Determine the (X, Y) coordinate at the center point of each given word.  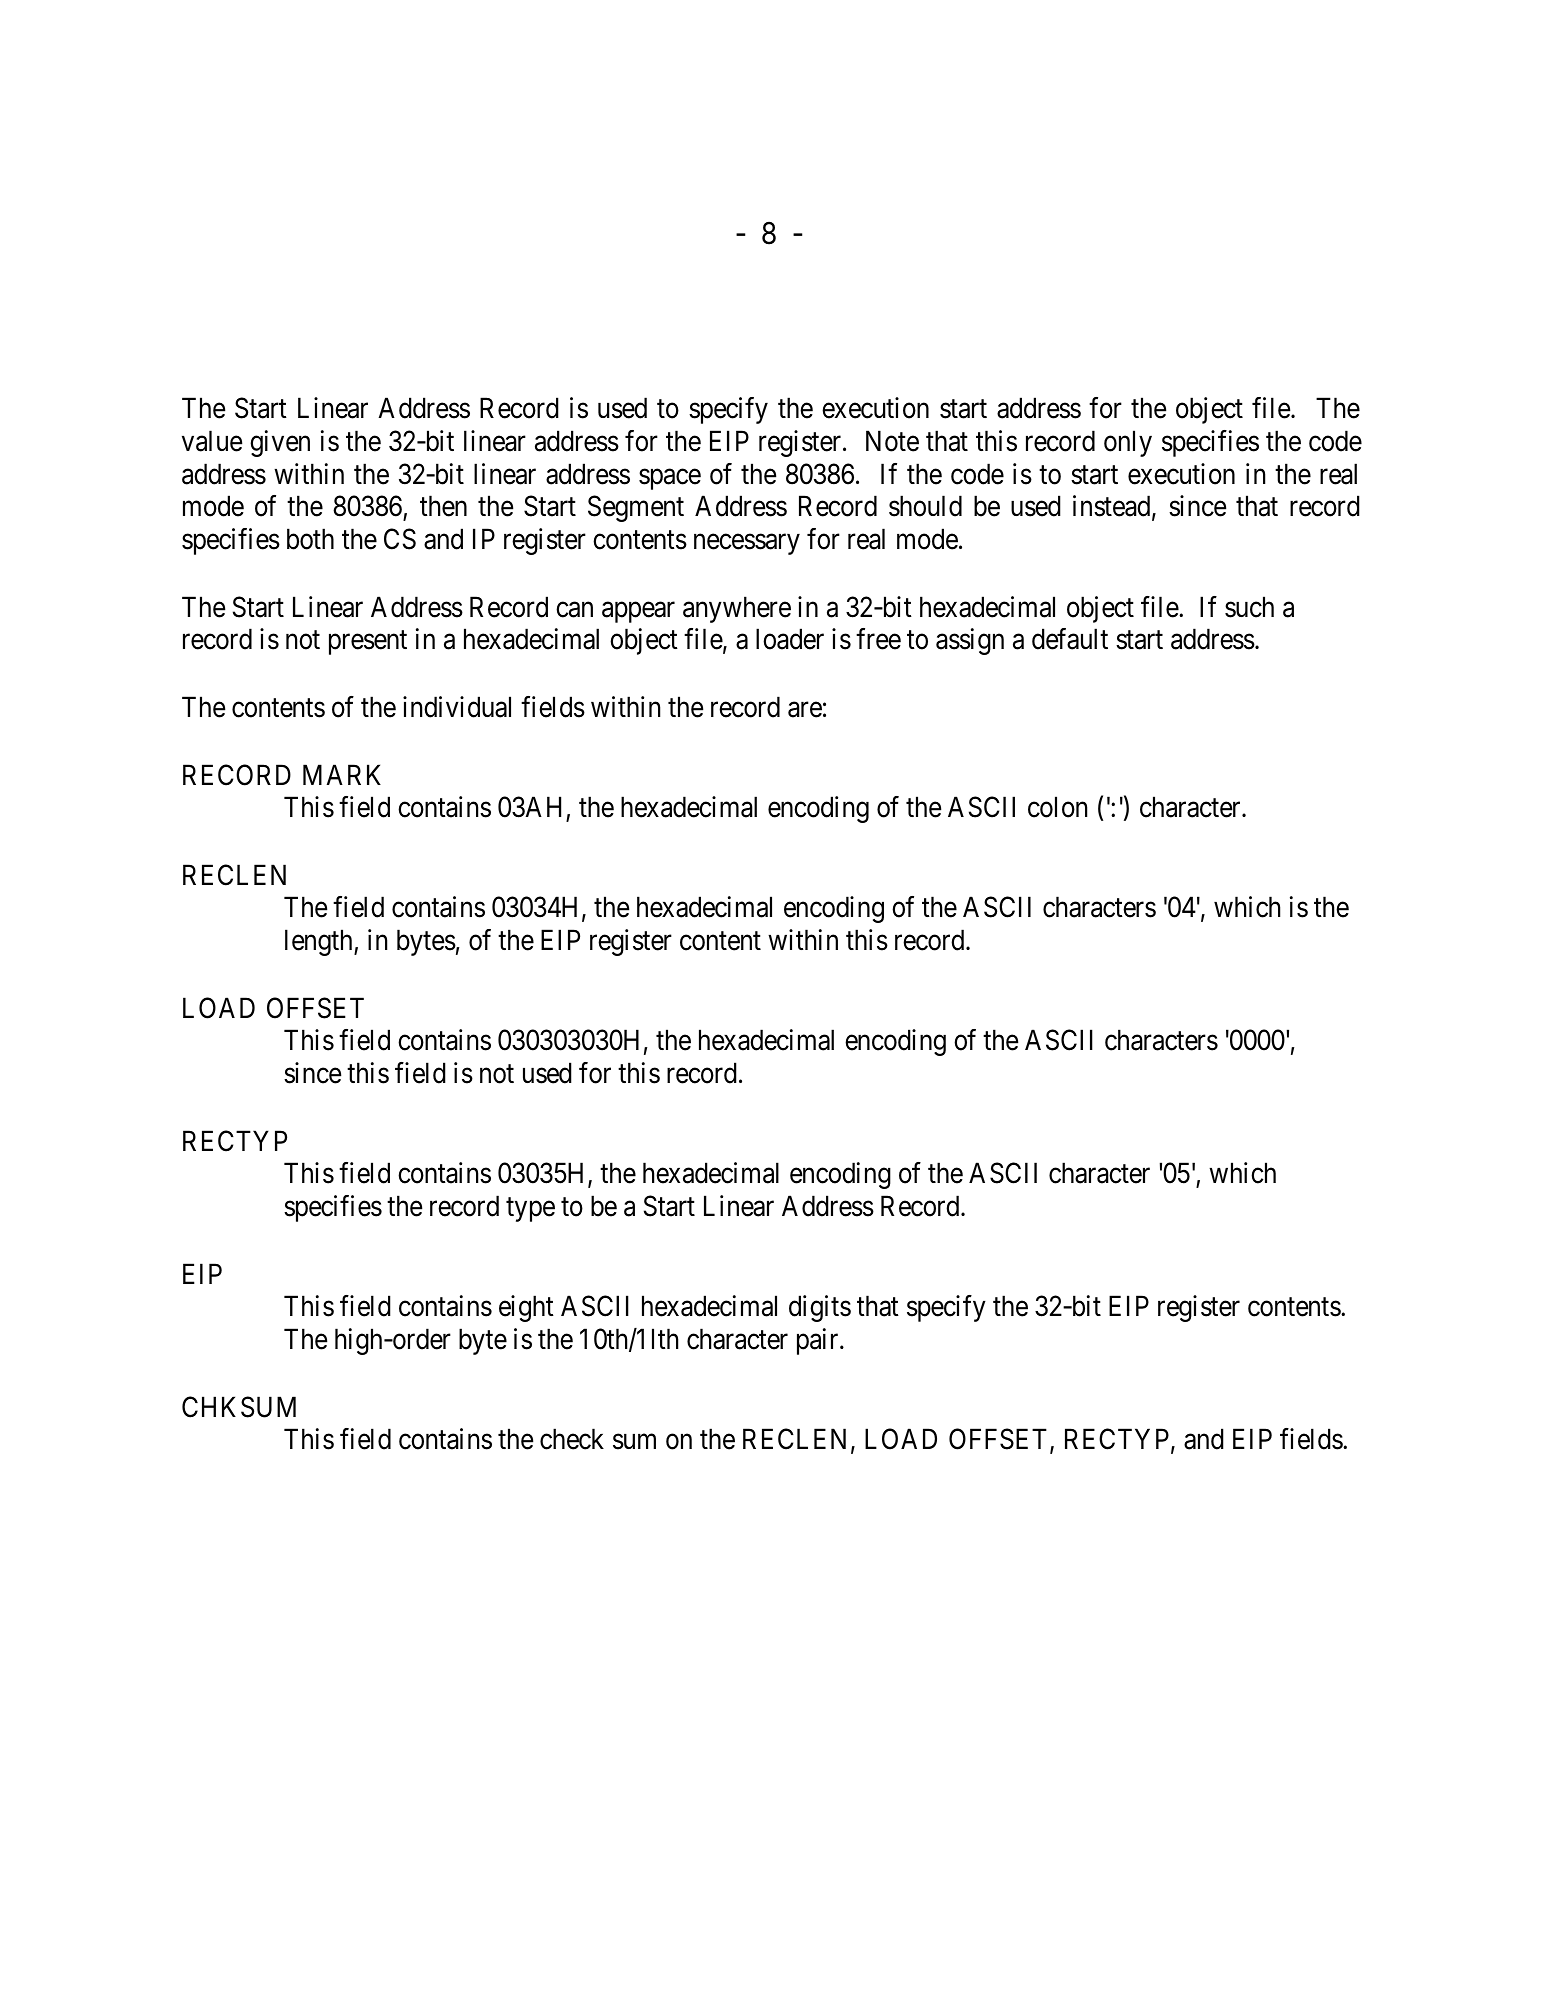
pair (819, 1341)
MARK (342, 774)
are (805, 710)
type (530, 1210)
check (572, 1439)
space (670, 479)
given (280, 443)
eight (526, 1308)
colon (1057, 807)
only (1128, 443)
